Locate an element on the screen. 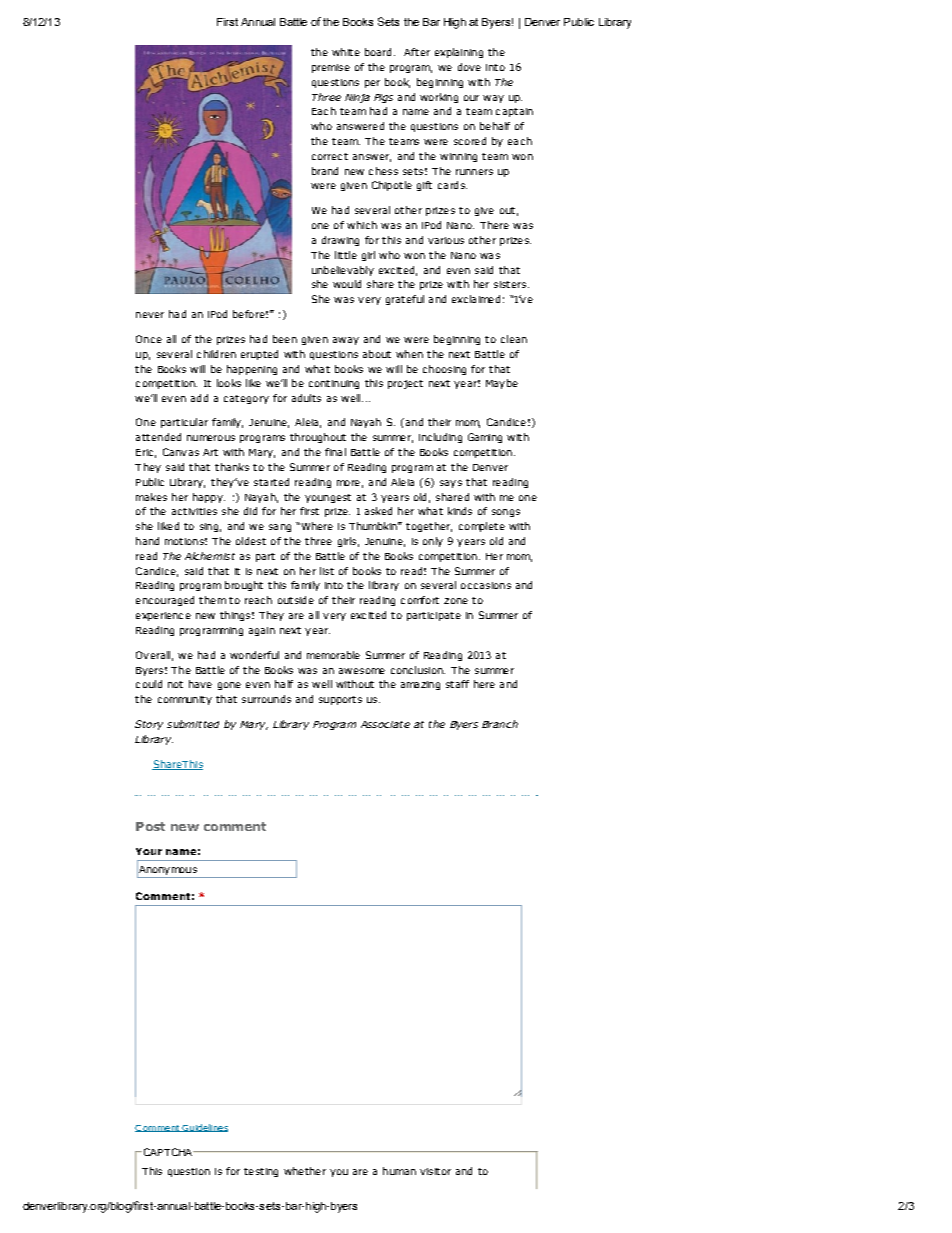 This screenshot has height=1233, width=952. Branch is located at coordinates (500, 724).
